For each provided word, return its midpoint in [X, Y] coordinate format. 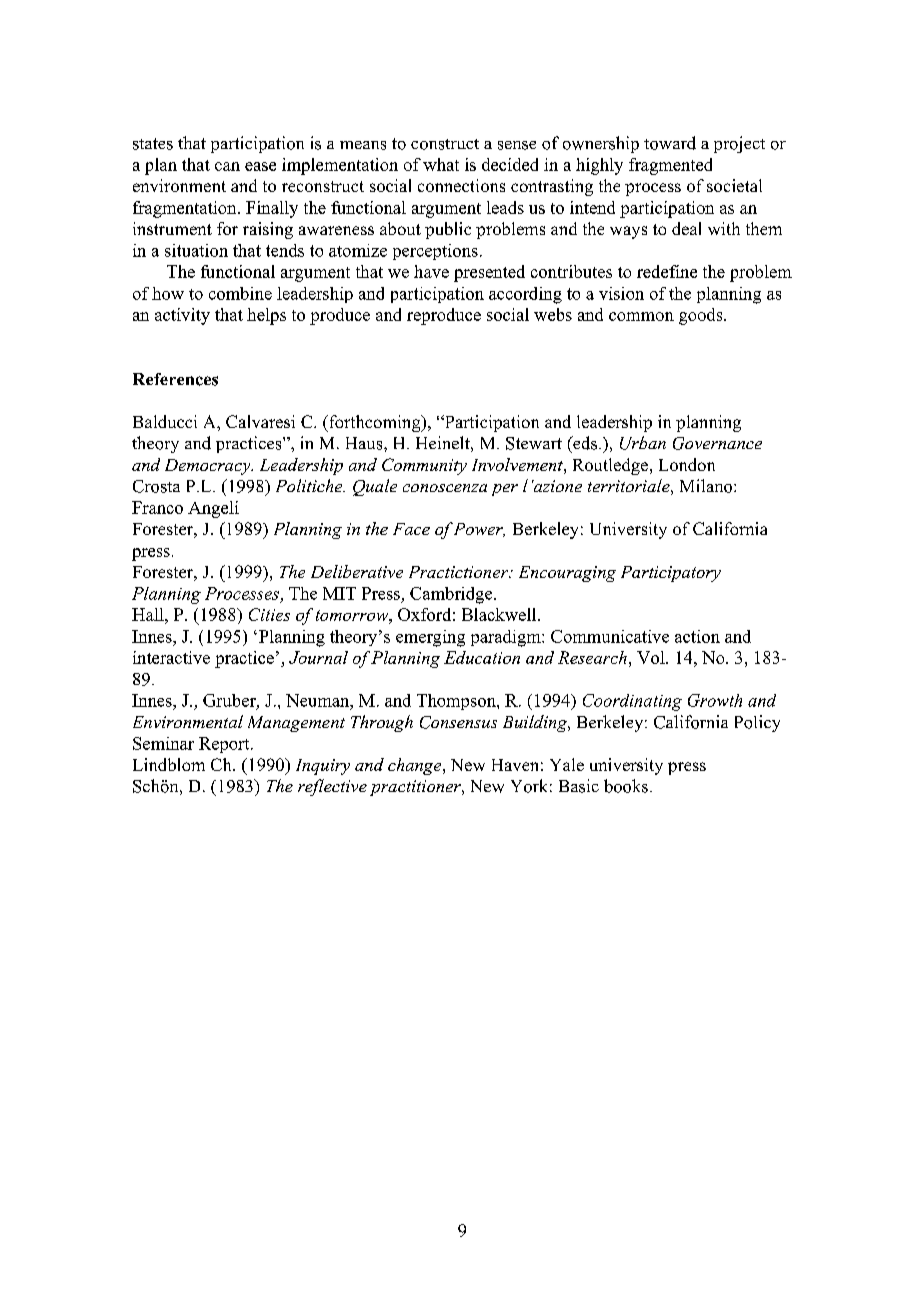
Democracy [209, 467]
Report [225, 745]
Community [424, 466]
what [441, 164]
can [227, 166]
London [687, 464]
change [416, 766]
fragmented [670, 166]
